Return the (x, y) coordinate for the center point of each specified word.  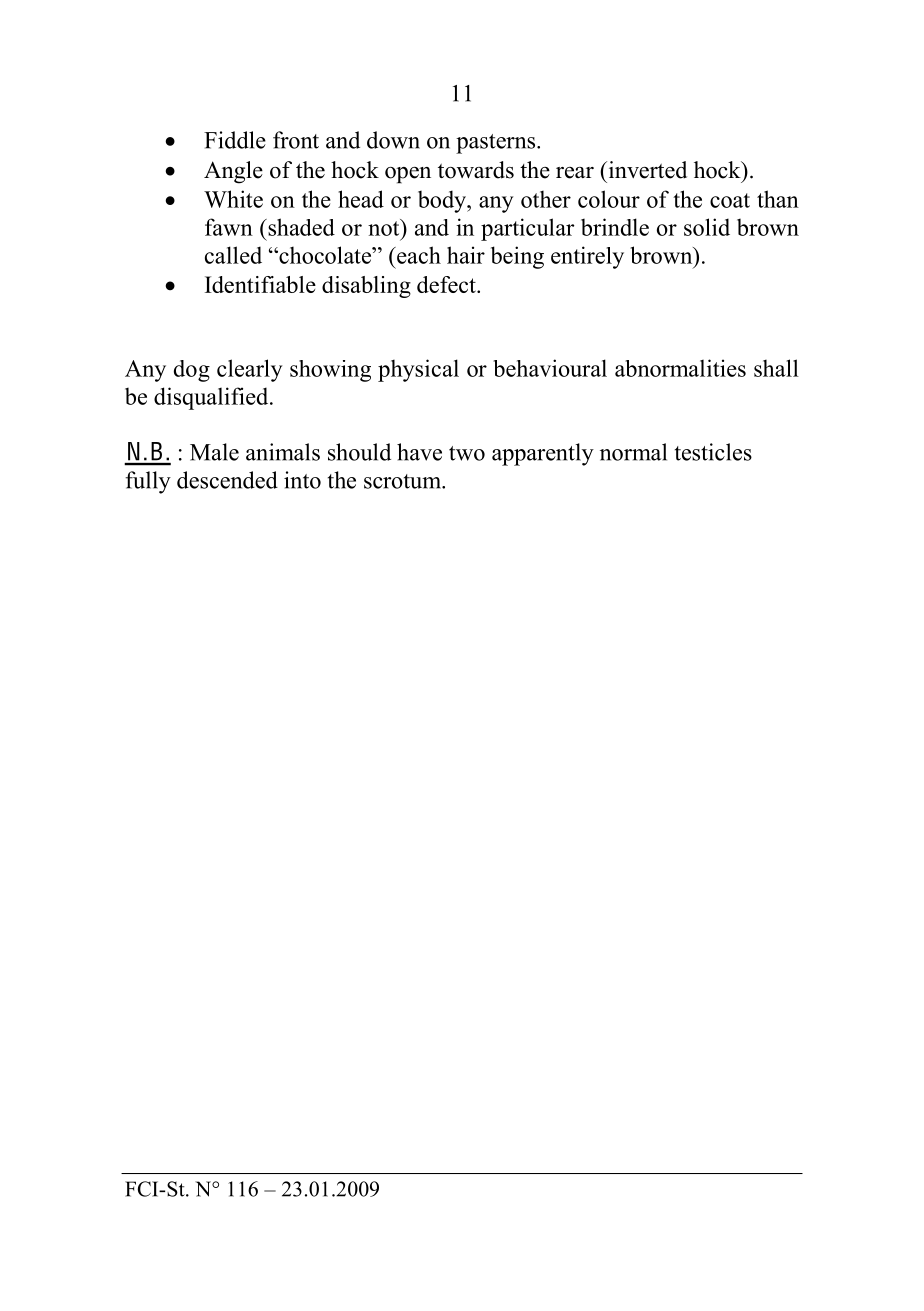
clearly (250, 370)
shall (776, 368)
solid (707, 227)
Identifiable (260, 284)
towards (476, 170)
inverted (646, 170)
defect (447, 284)
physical (418, 370)
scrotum (403, 481)
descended (227, 480)
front (296, 140)
